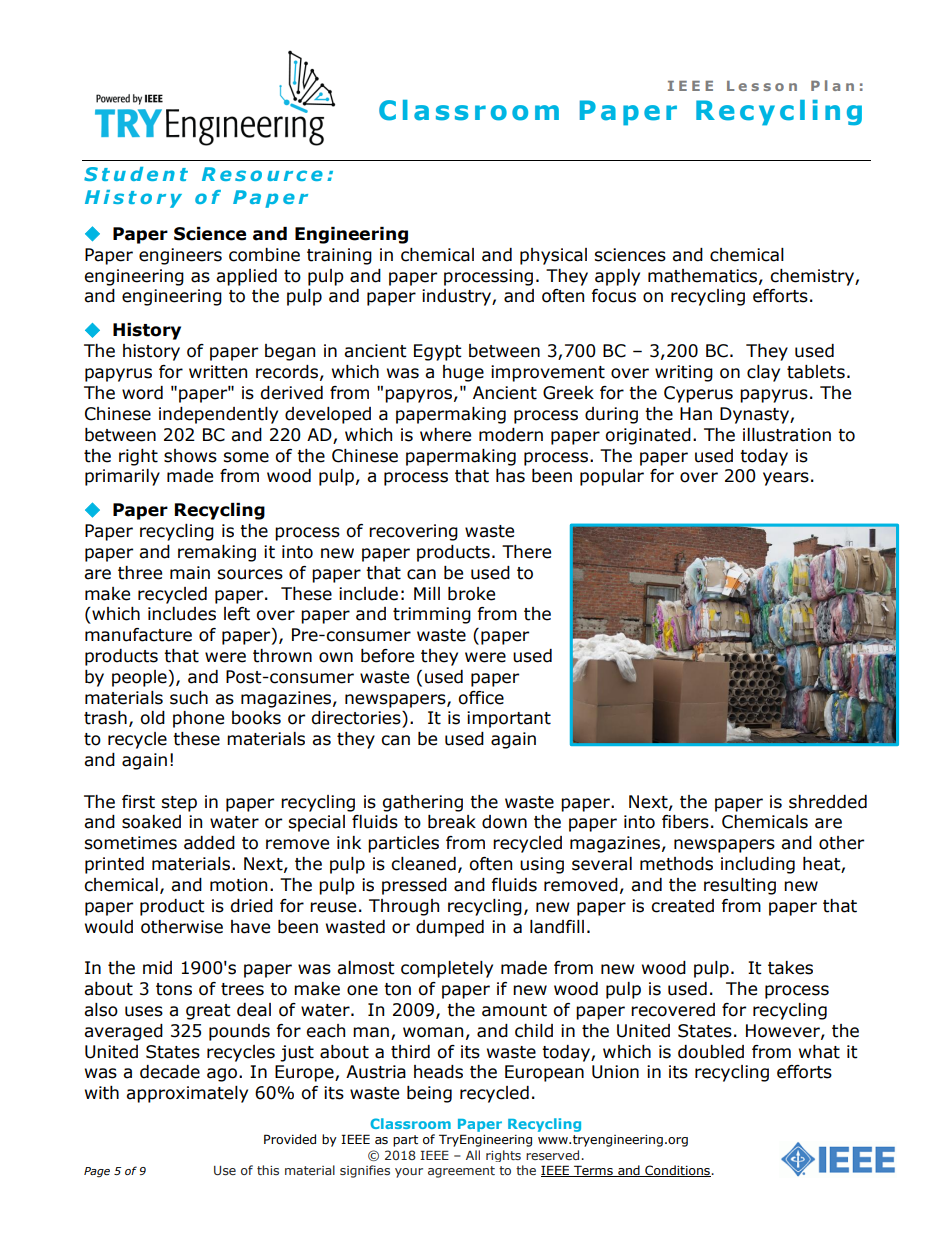 This document has width=952, height=1233. I want to click on illustration, so click(787, 435).
